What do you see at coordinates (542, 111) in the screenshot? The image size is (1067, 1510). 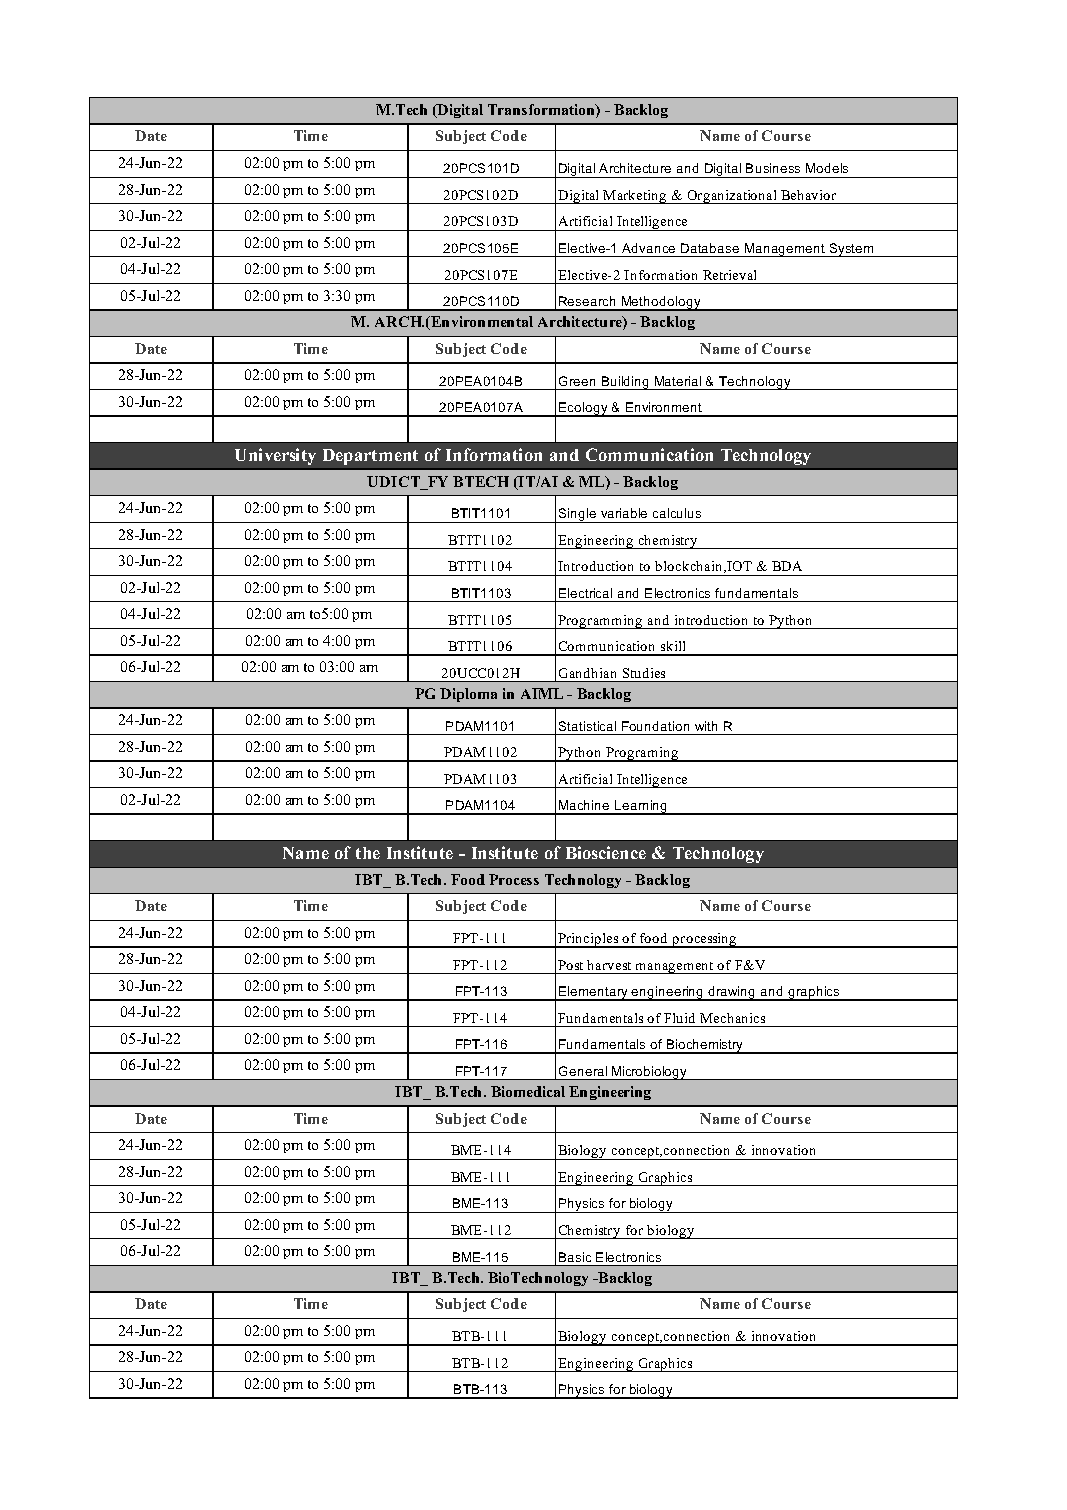 I see `Transformation` at bounding box center [542, 111].
